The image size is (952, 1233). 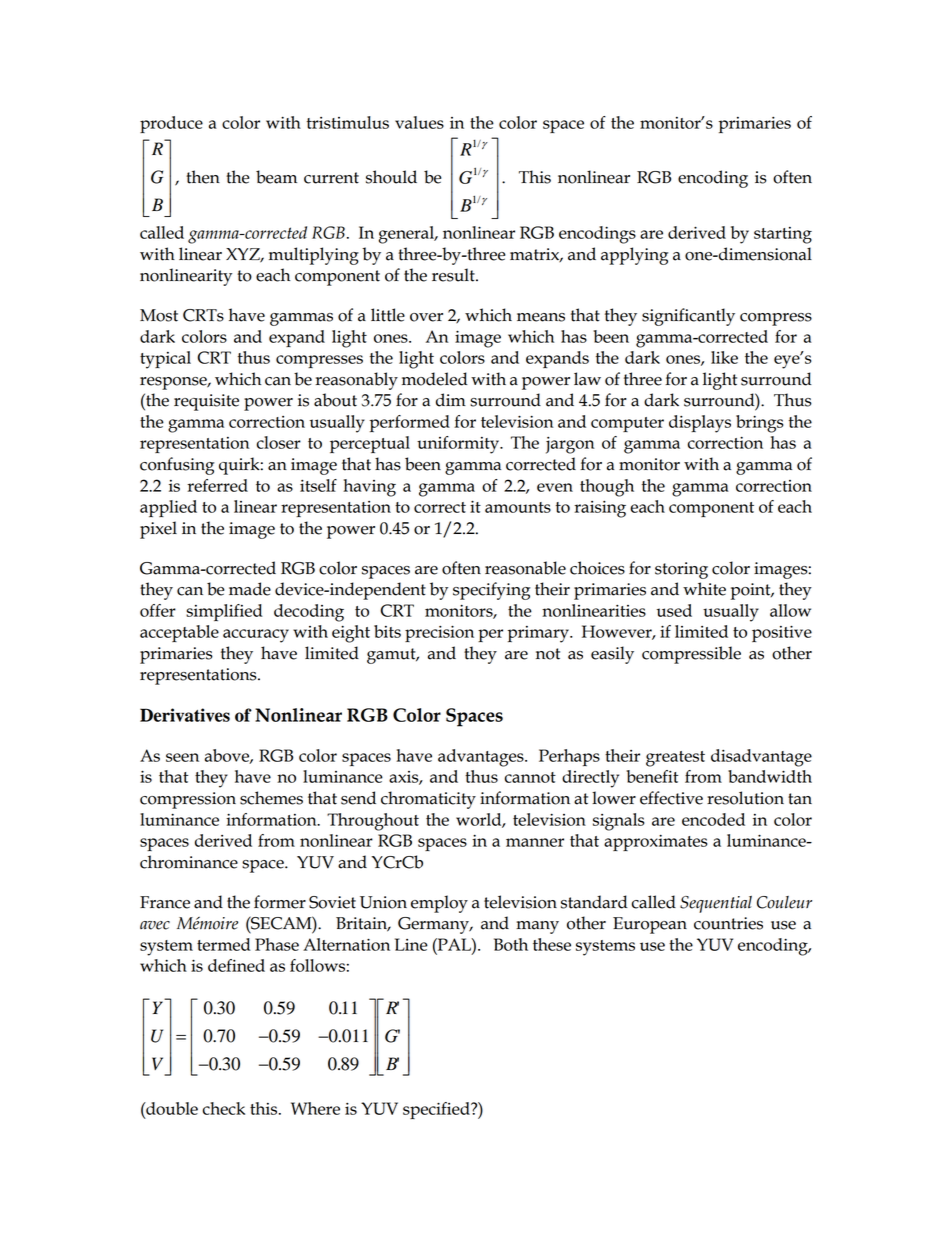 I want to click on encoded, so click(x=713, y=819).
